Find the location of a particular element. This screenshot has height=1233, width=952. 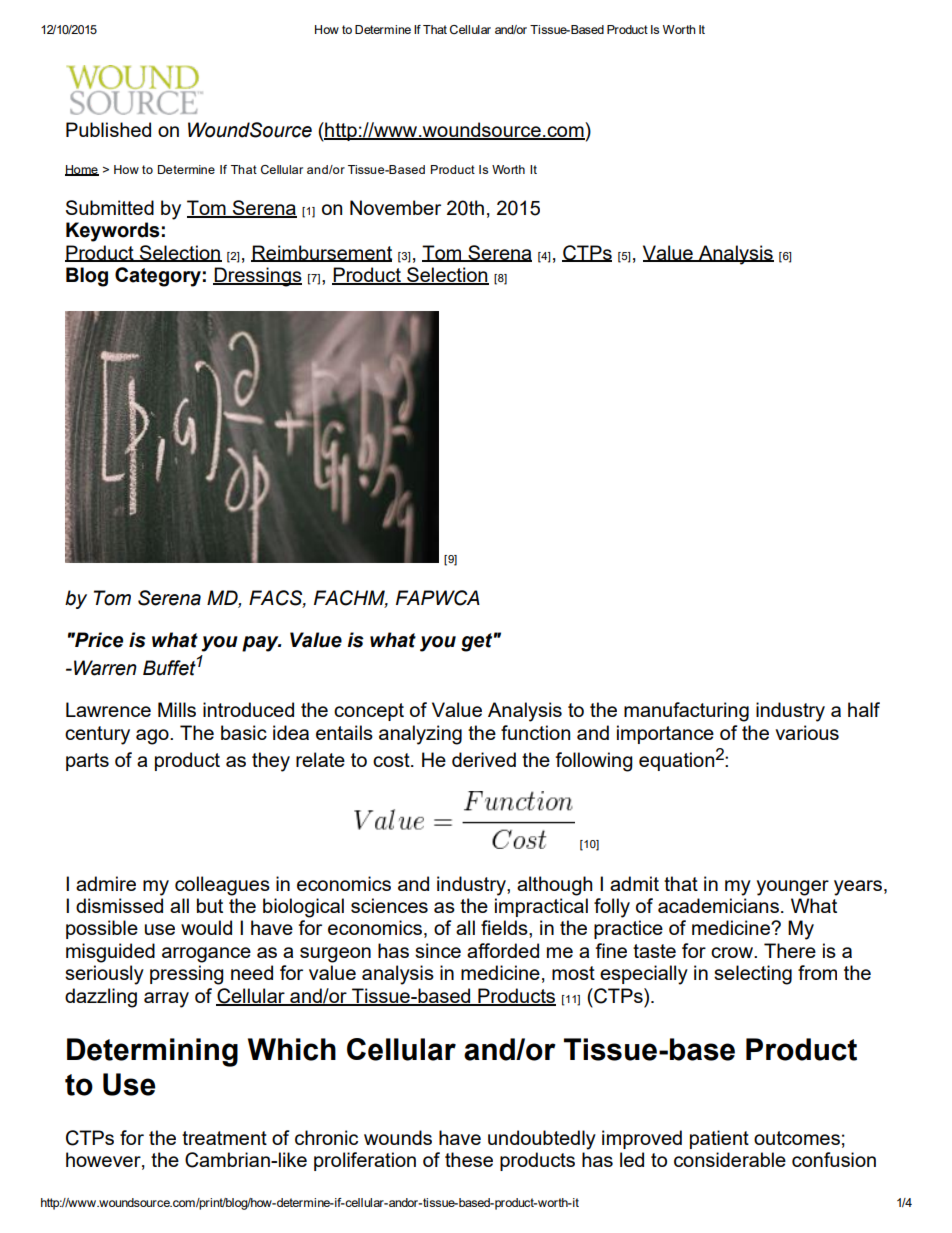

Published is located at coordinates (108, 129).
